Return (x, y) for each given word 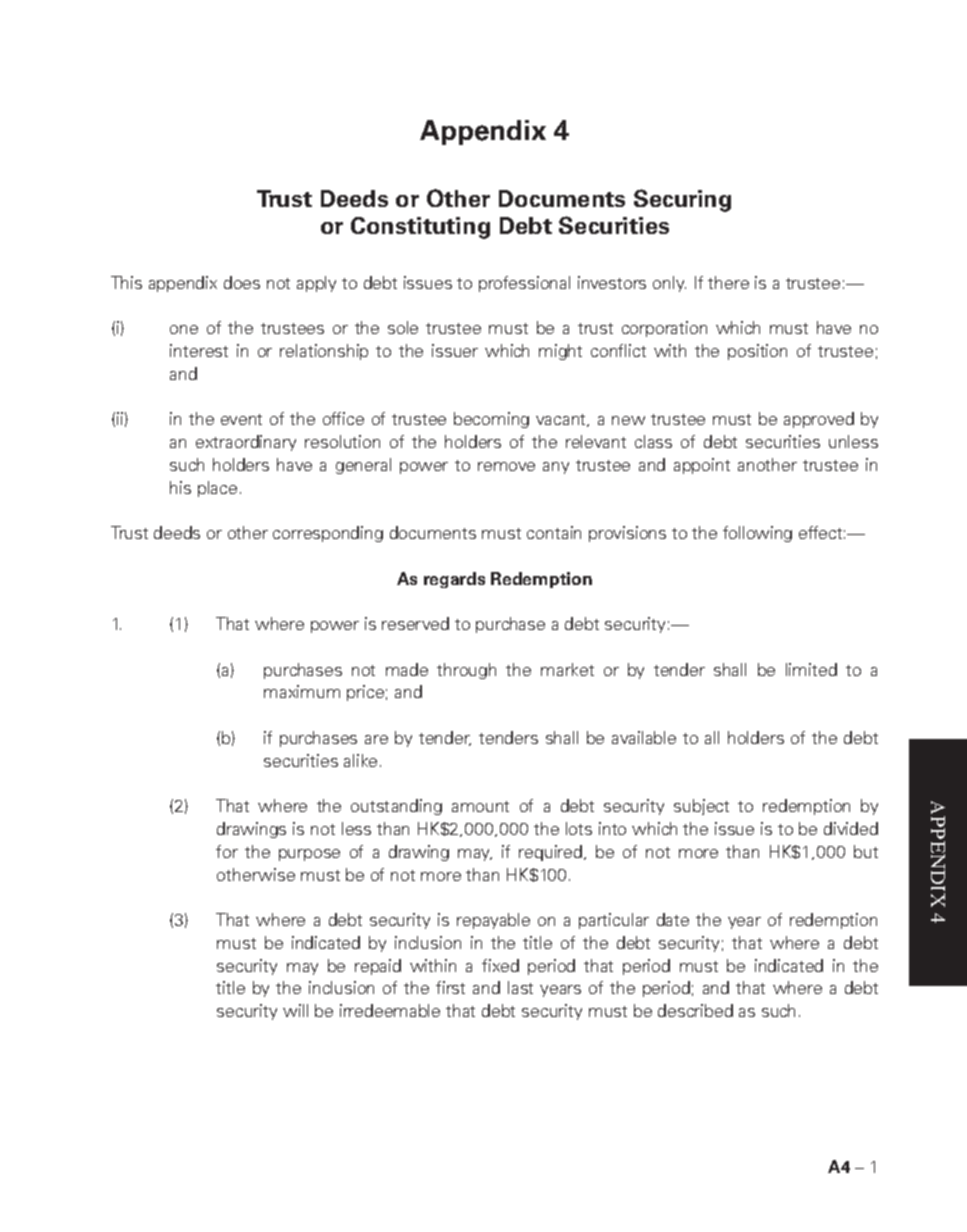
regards (454, 580)
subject (701, 807)
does (242, 282)
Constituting (420, 228)
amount (480, 806)
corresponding (328, 534)
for (227, 851)
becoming (491, 420)
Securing (682, 200)
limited (811, 669)
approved (819, 420)
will (295, 1010)
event (241, 419)
